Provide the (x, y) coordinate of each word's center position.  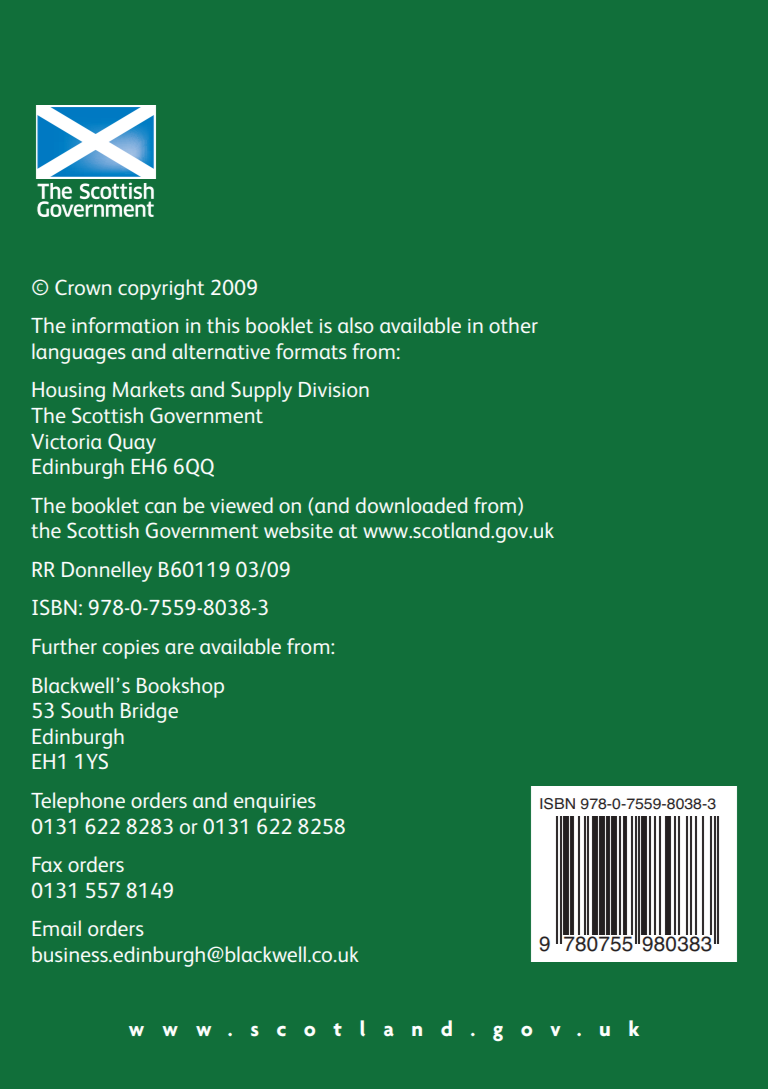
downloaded (411, 505)
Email (56, 928)
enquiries (275, 803)
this (223, 325)
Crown (83, 287)
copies (131, 649)
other (513, 325)
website (298, 530)
